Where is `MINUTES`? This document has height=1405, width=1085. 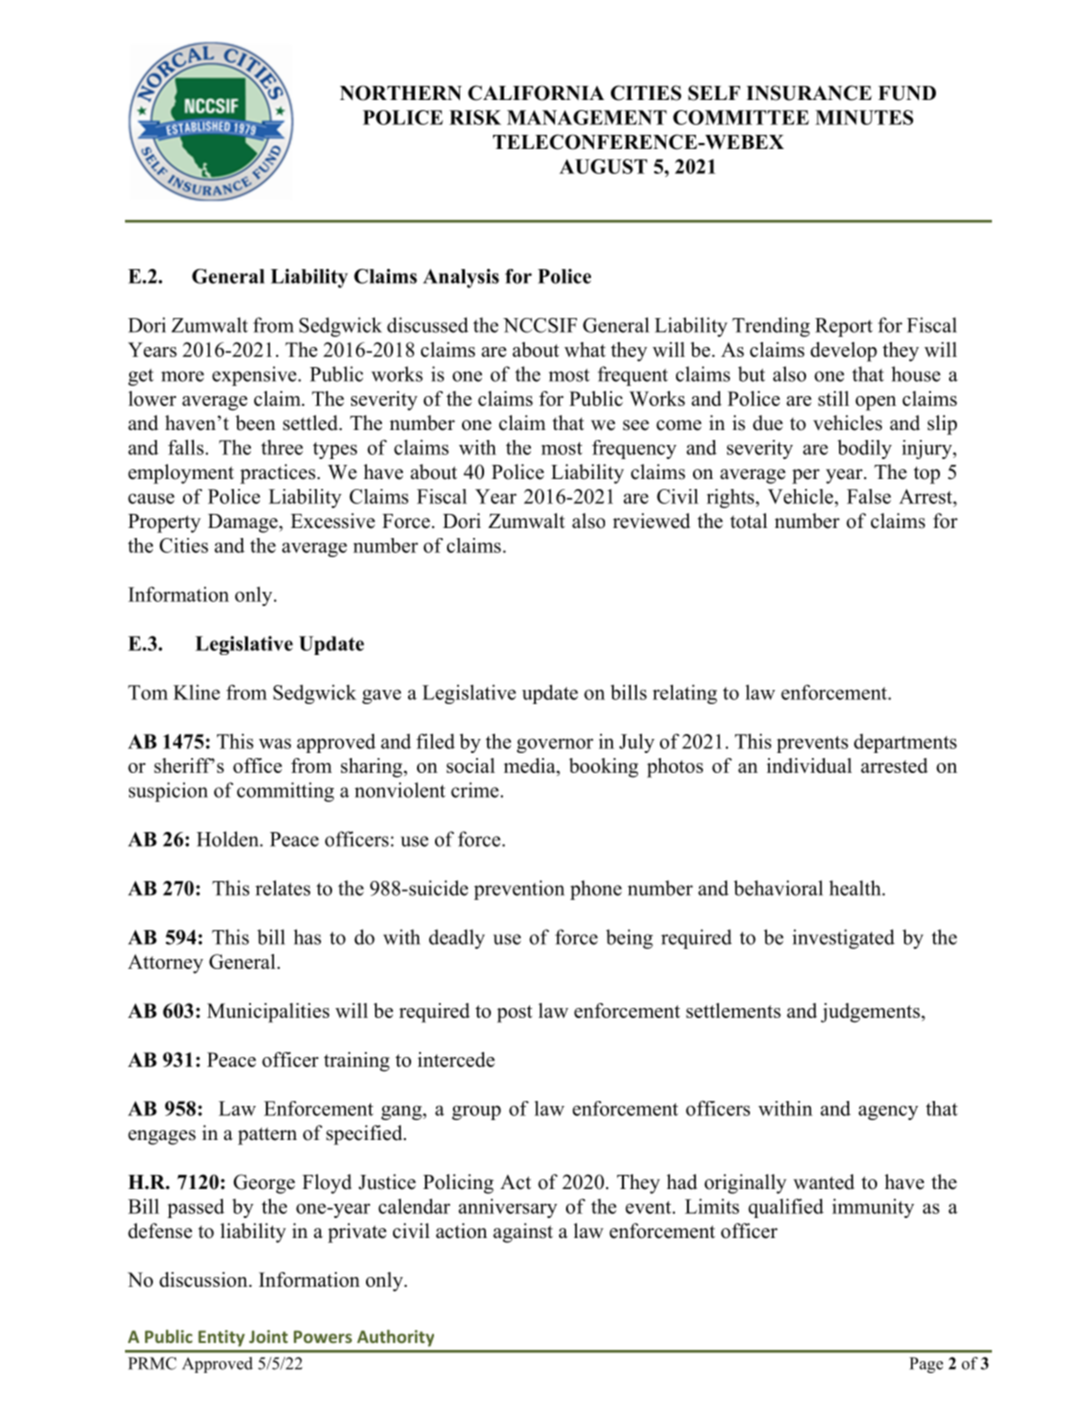 MINUTES is located at coordinates (864, 117).
